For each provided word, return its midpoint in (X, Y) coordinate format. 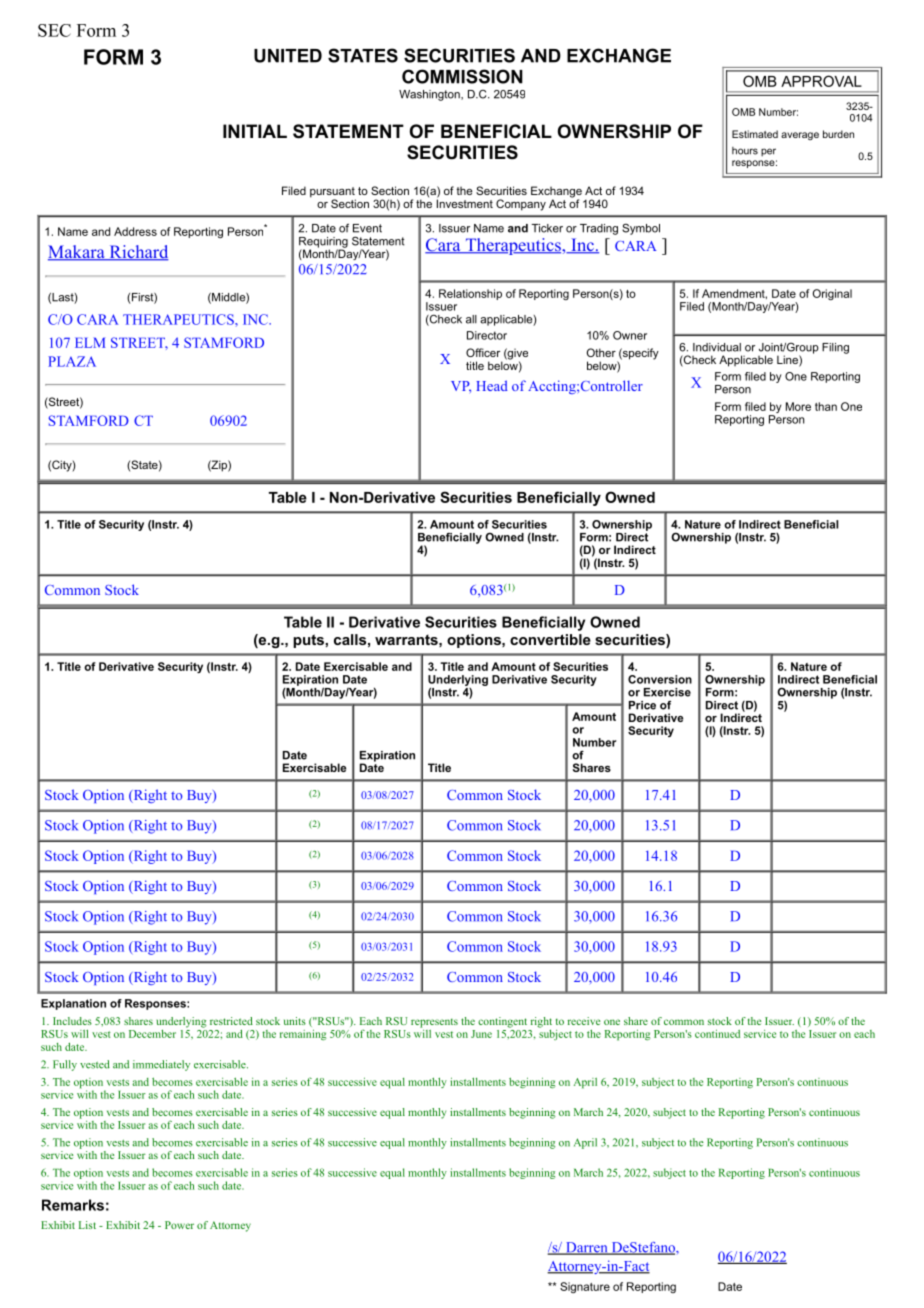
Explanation (73, 1004)
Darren (587, 1248)
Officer (483, 352)
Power (179, 1225)
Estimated (755, 134)
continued (717, 1034)
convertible (550, 639)
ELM (90, 343)
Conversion (660, 679)
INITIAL (255, 131)
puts (309, 641)
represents (434, 1023)
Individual (717, 347)
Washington (430, 95)
